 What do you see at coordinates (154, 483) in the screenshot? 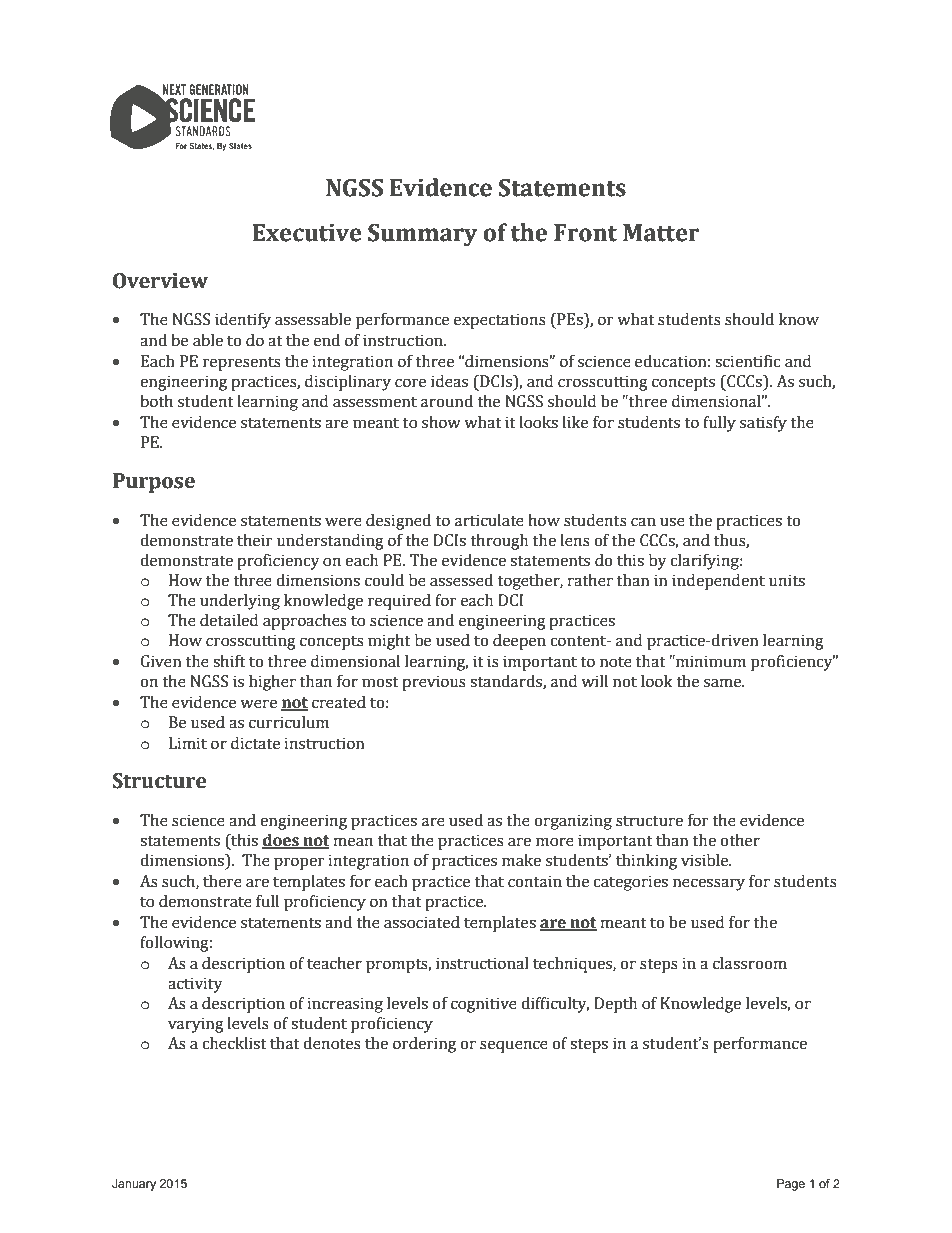
I see `Purpose` at bounding box center [154, 483].
